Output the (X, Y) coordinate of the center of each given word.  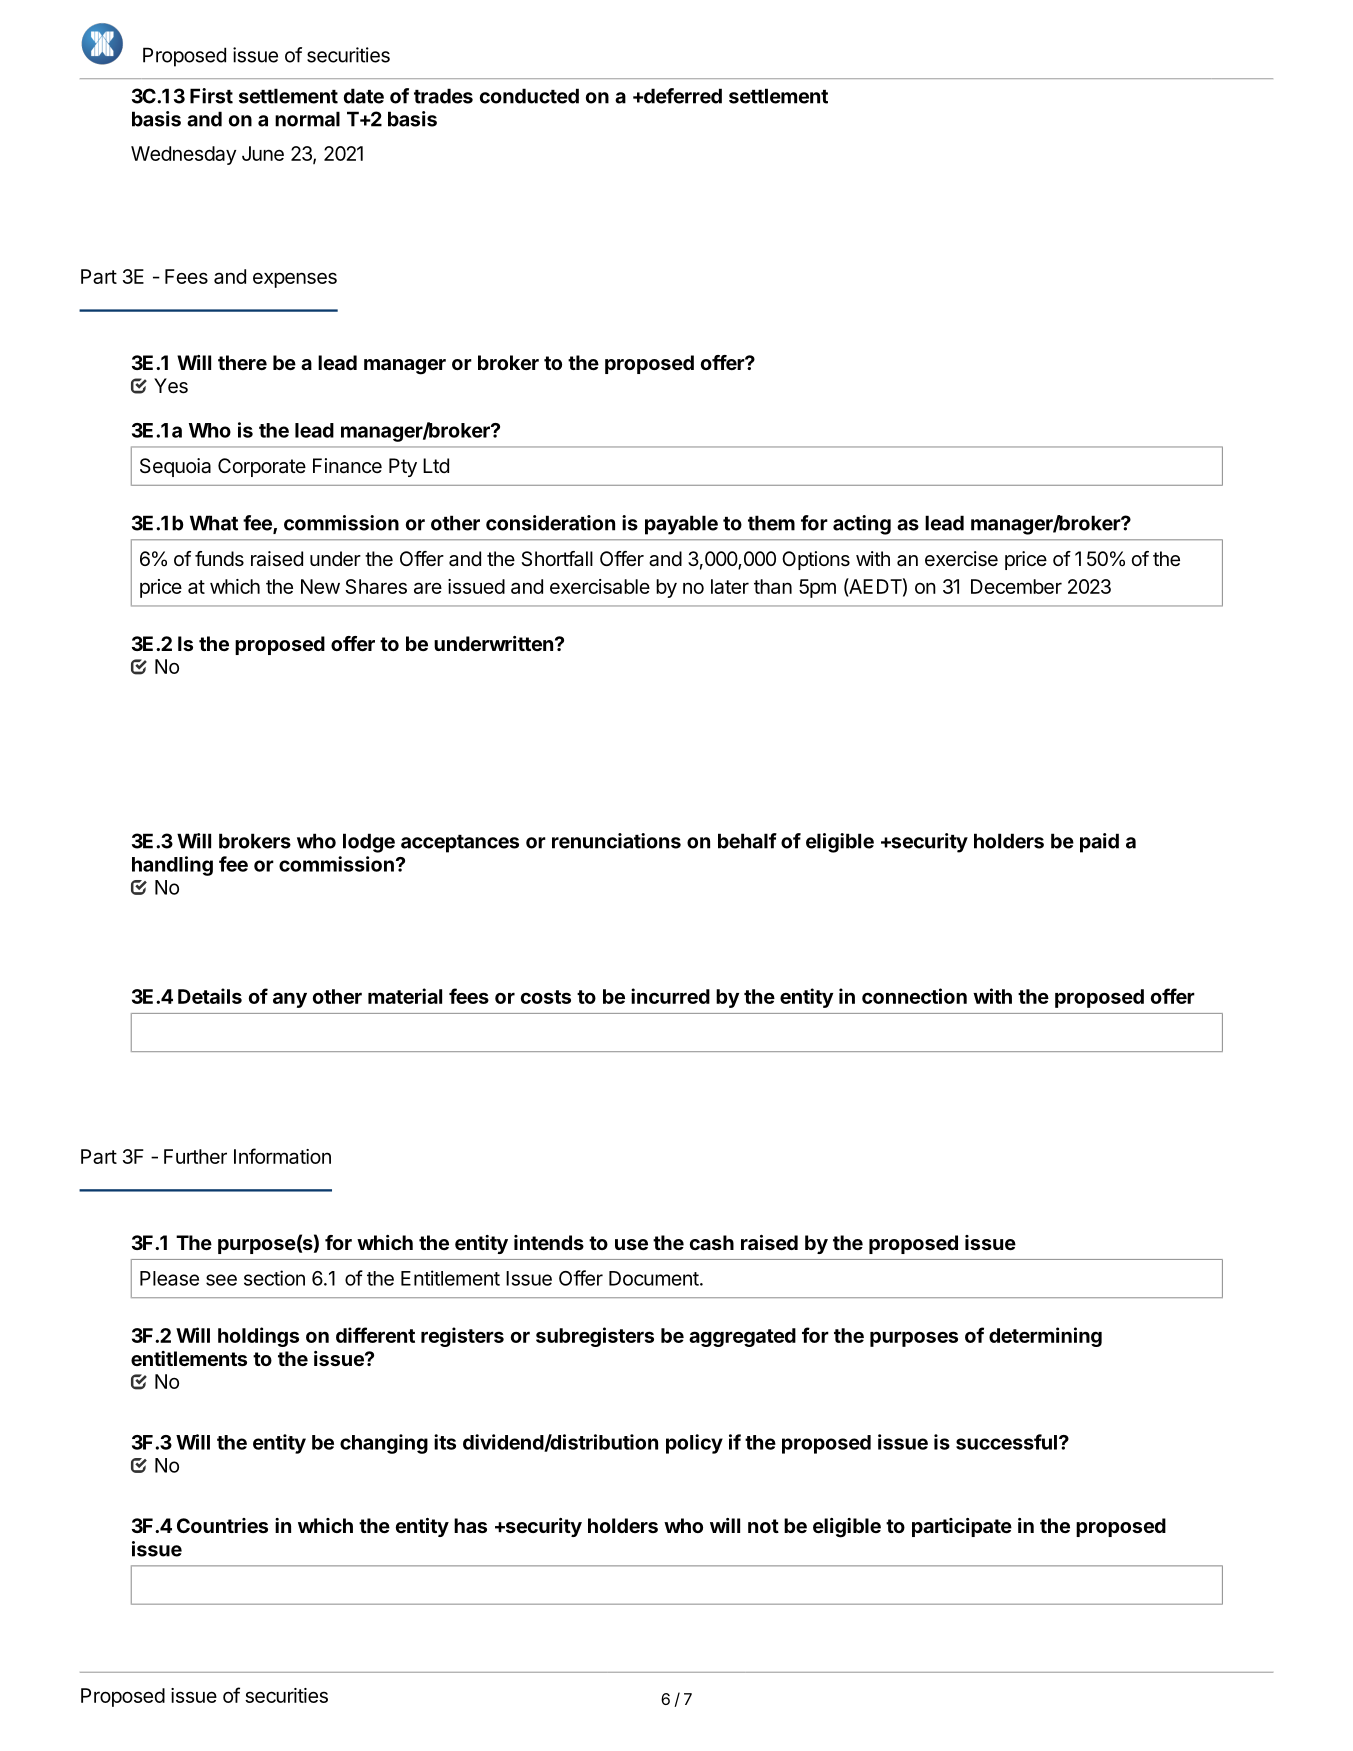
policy (694, 1444)
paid (1099, 843)
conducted (529, 96)
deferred (681, 96)
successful (1006, 1442)
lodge (369, 843)
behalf (747, 841)
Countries (222, 1525)
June (263, 153)
